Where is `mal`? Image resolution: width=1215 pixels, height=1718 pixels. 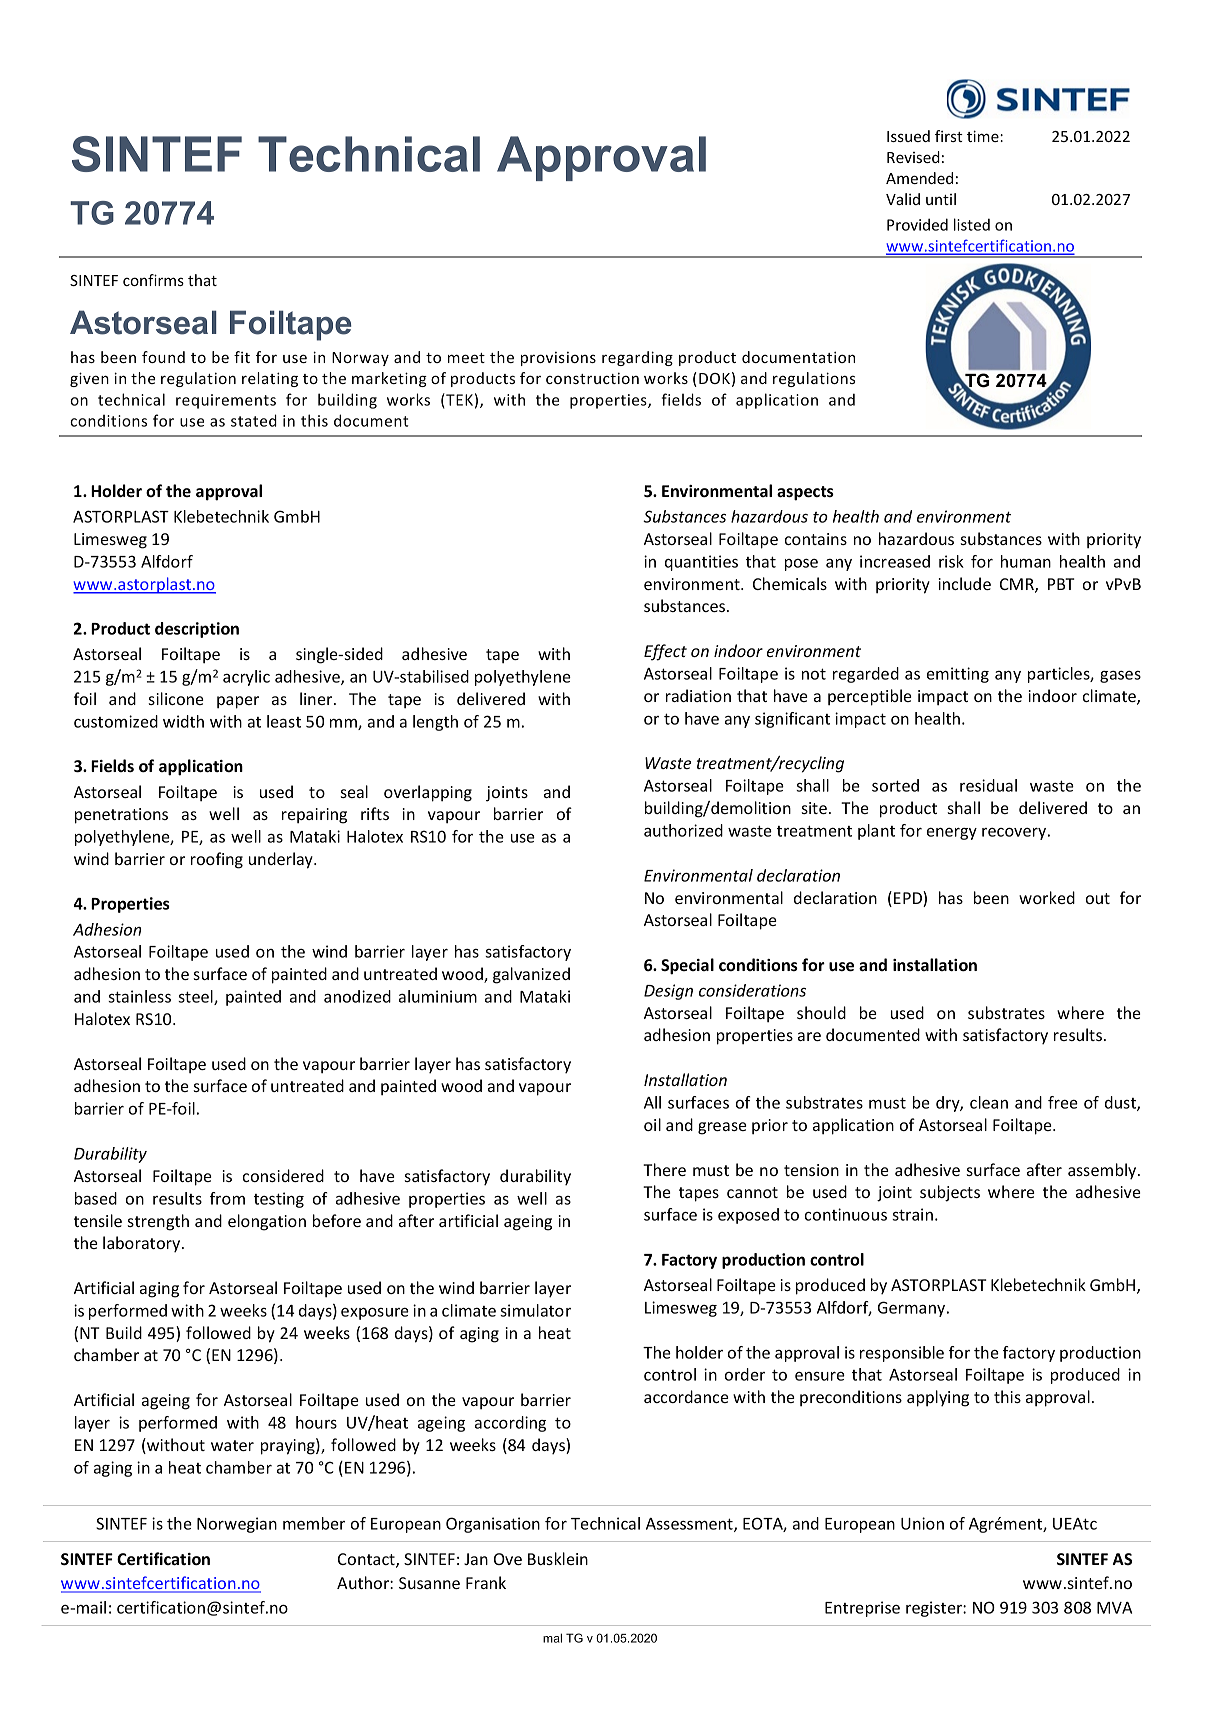
mal is located at coordinates (552, 1638).
